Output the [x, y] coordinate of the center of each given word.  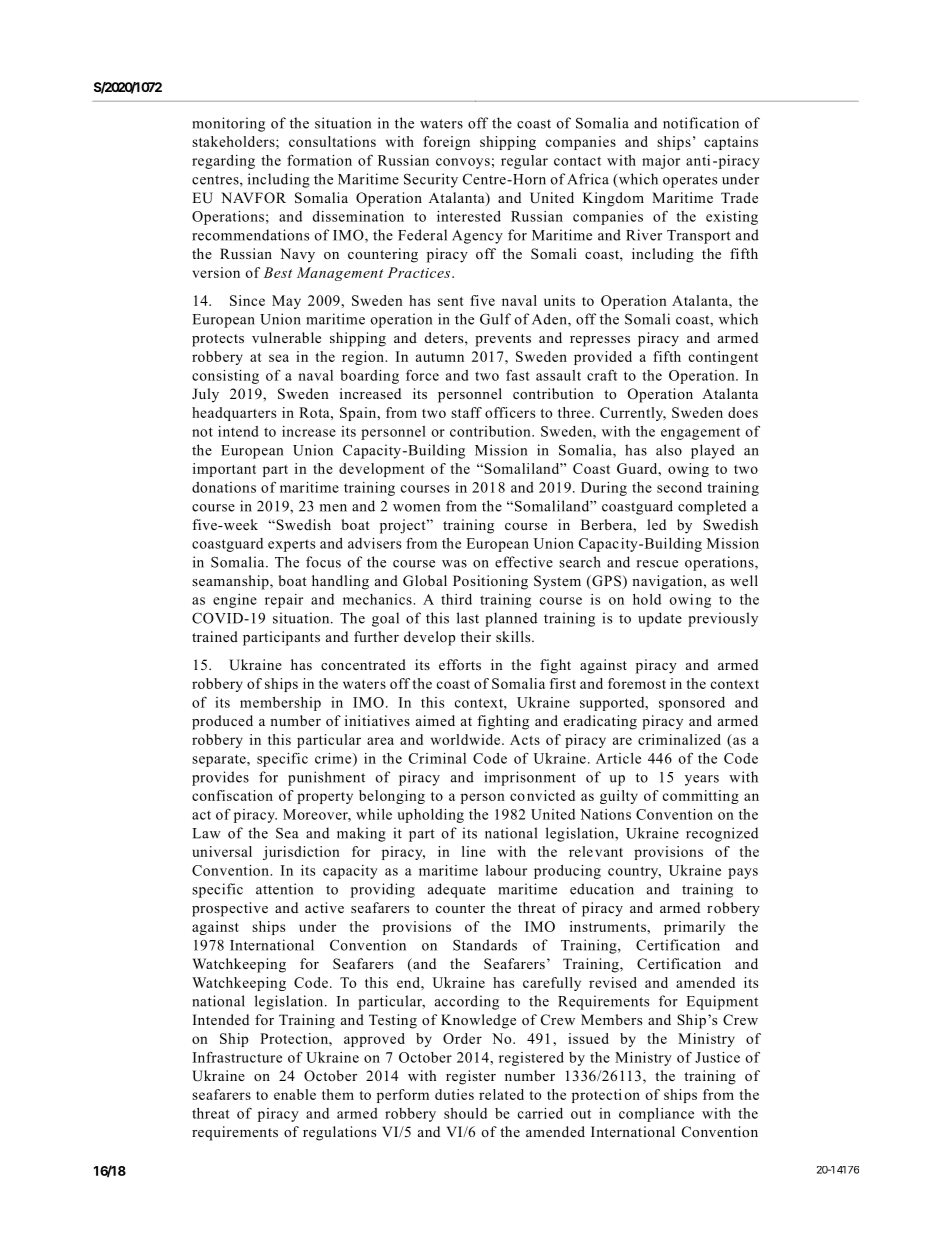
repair [284, 601]
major [661, 162]
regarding [223, 162]
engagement [700, 433]
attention [284, 889]
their [476, 636]
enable [295, 1094]
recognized [722, 834]
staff [466, 412]
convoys [463, 163]
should [465, 1113]
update [660, 619]
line [474, 851]
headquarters [234, 414]
